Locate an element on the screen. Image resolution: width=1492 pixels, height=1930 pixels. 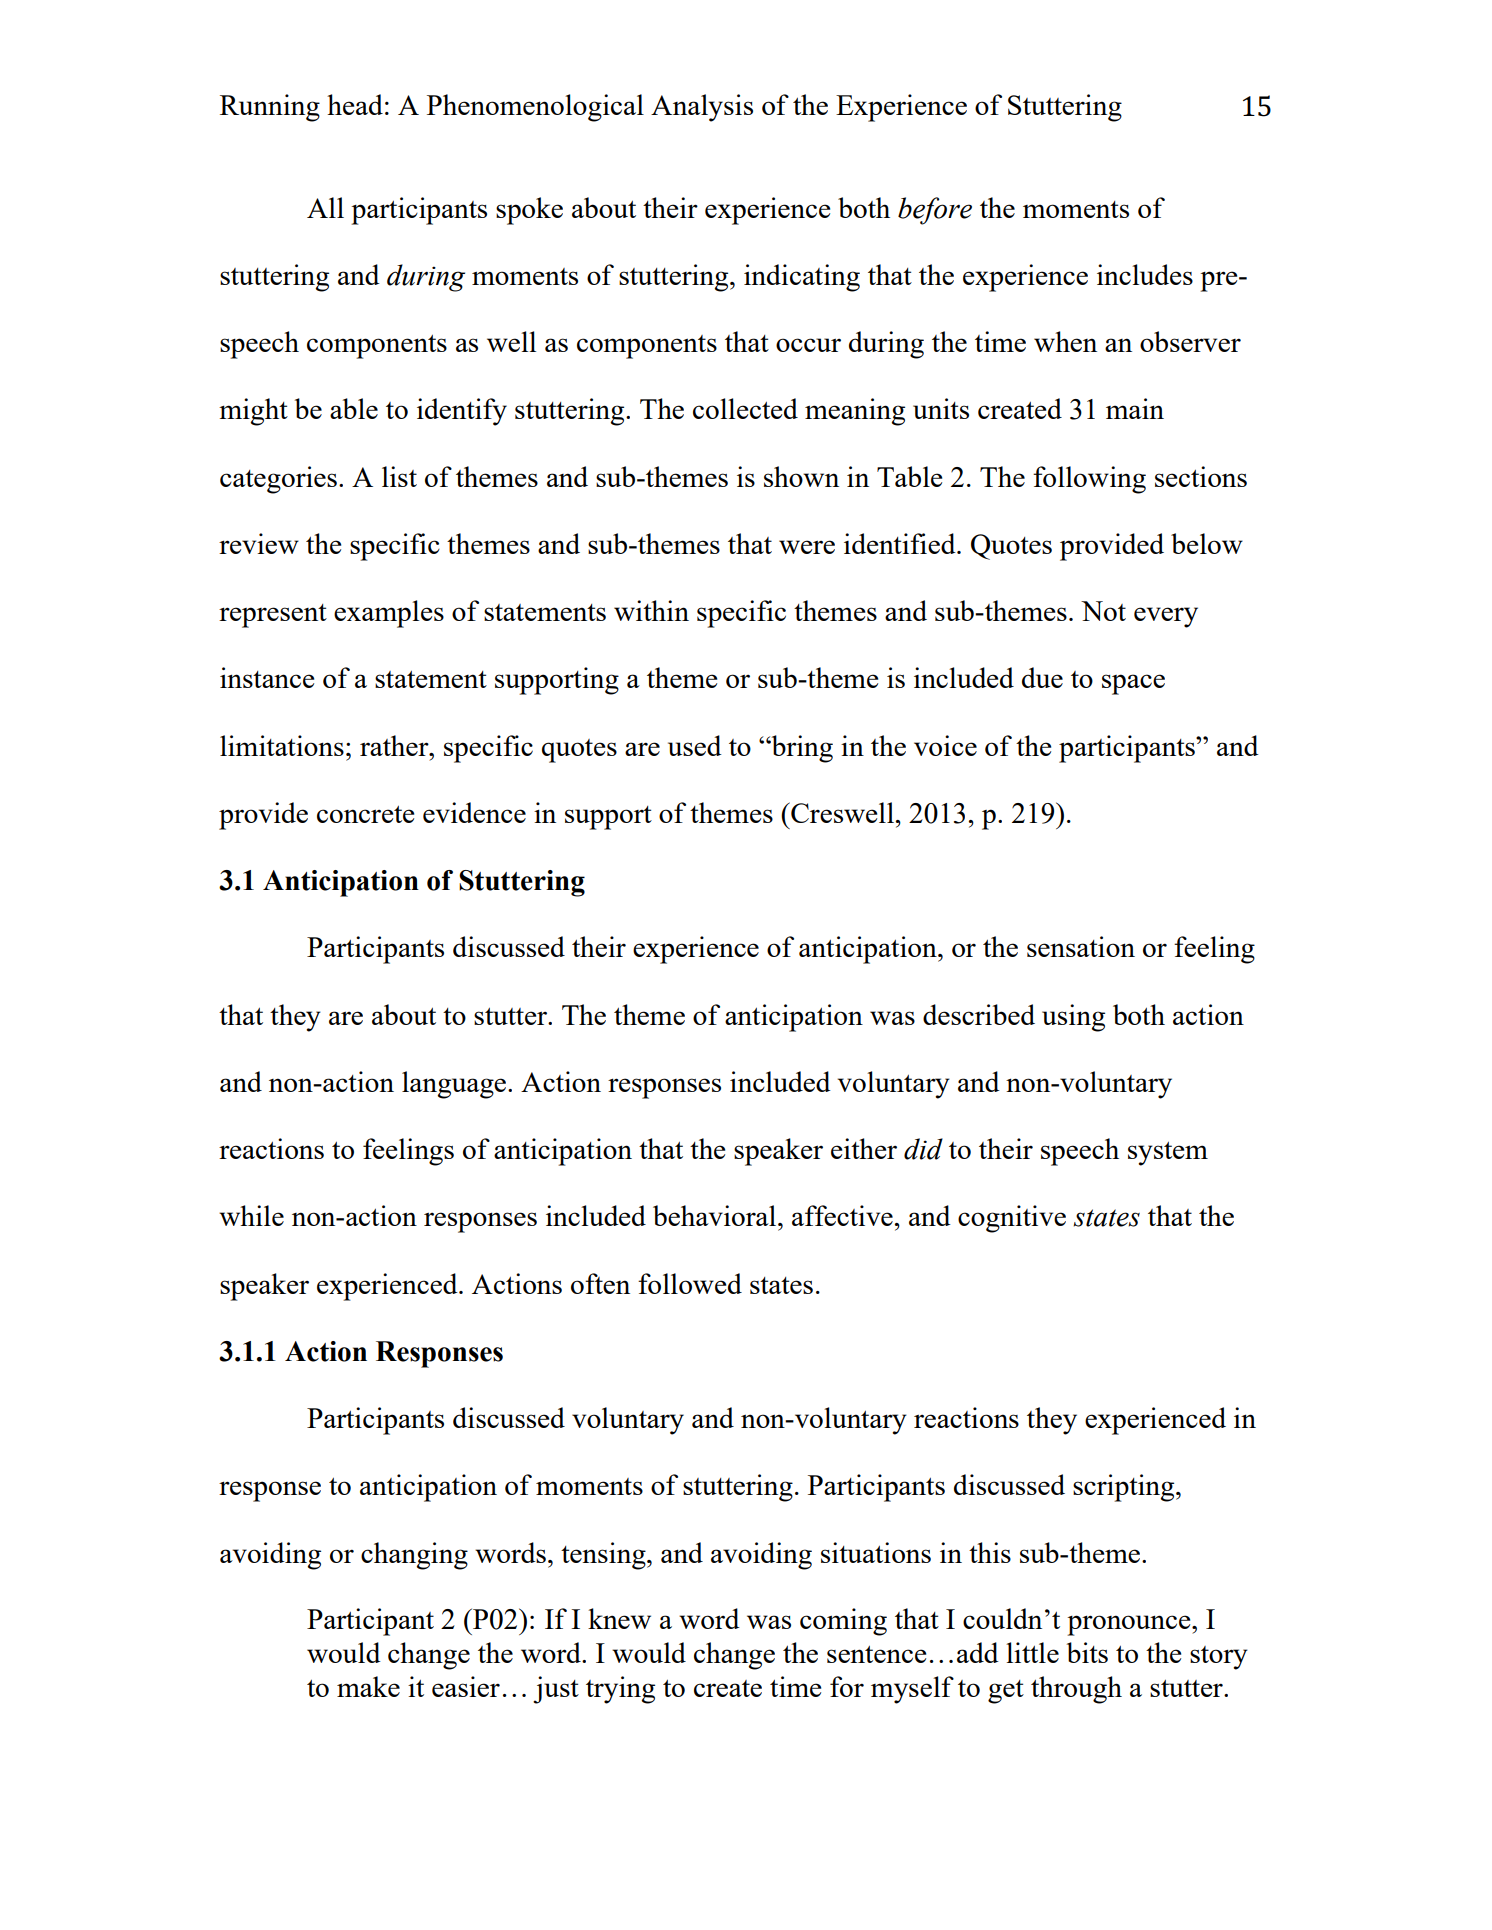
Analysis is located at coordinates (702, 108).
